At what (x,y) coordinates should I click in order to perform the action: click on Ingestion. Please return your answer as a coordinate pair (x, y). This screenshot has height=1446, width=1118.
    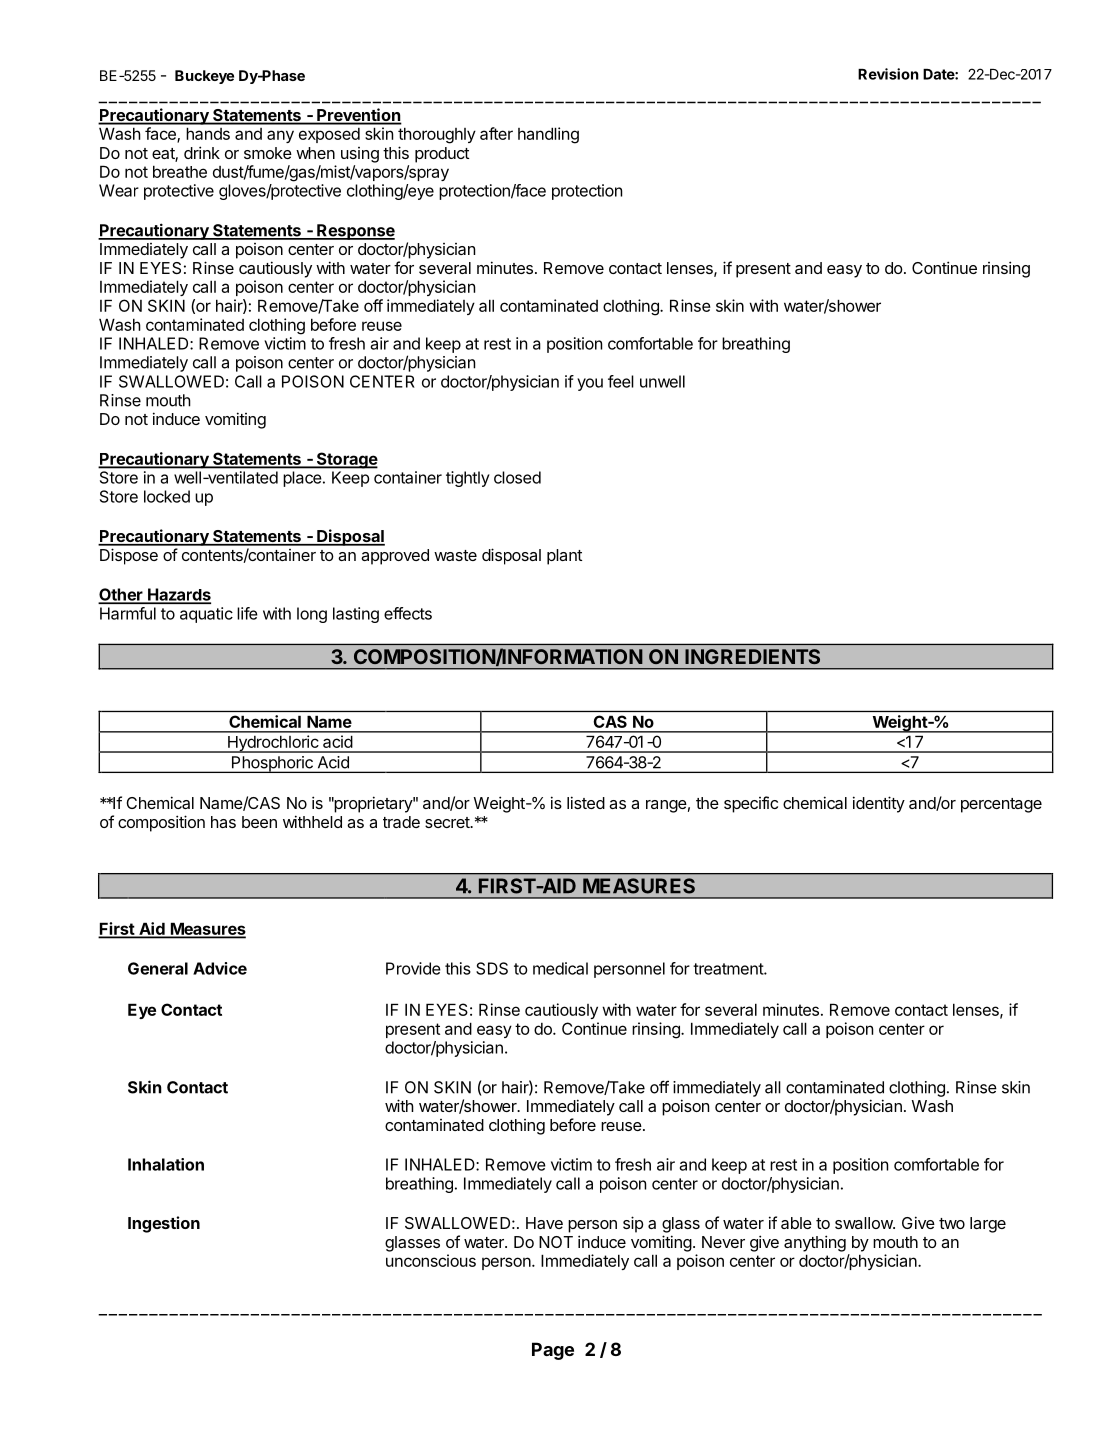
    Looking at the image, I should click on (164, 1224).
